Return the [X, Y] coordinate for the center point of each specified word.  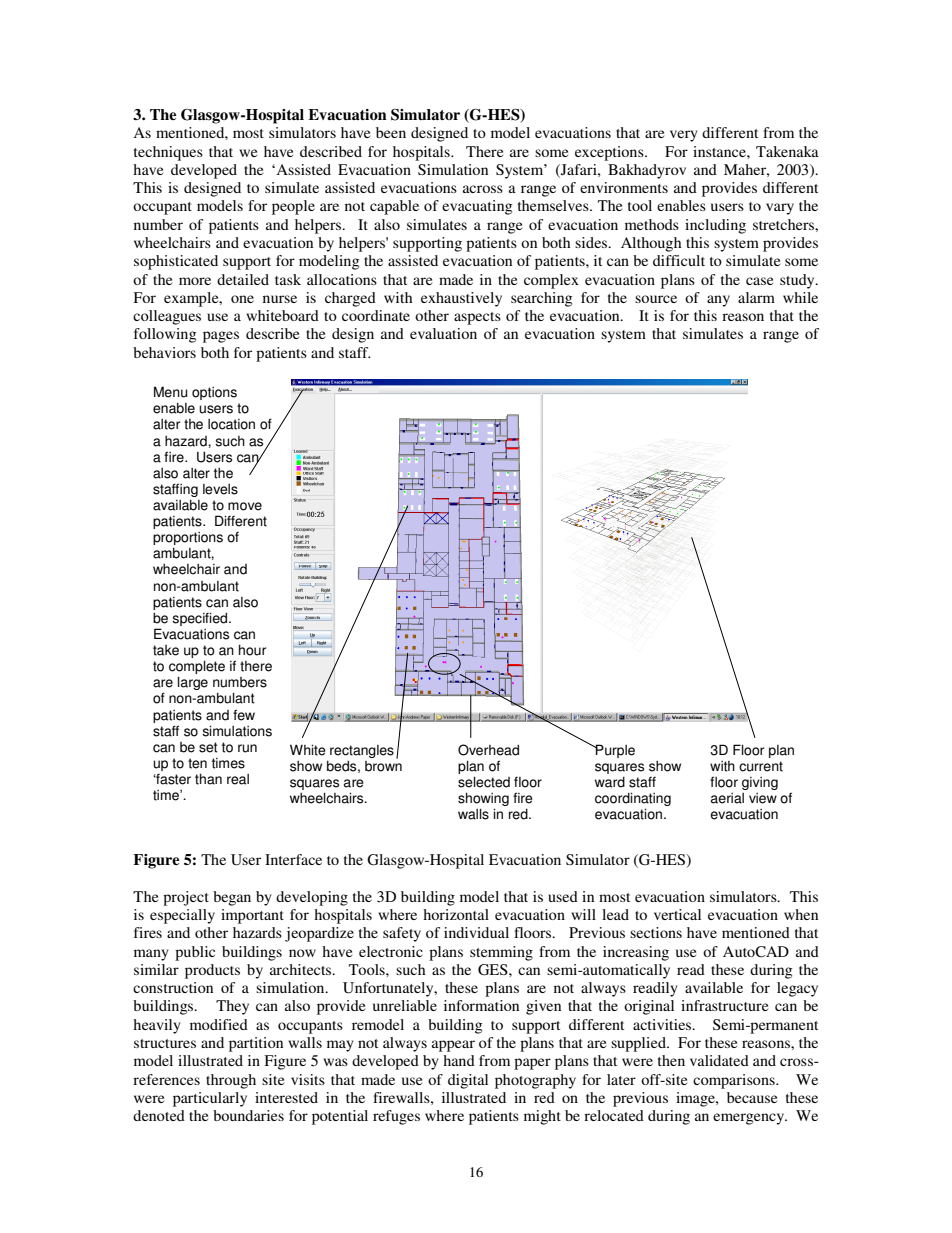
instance [720, 151]
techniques [168, 153]
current [761, 766]
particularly [210, 1099]
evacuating [477, 207]
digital [468, 1081]
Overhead [488, 750]
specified [201, 619]
